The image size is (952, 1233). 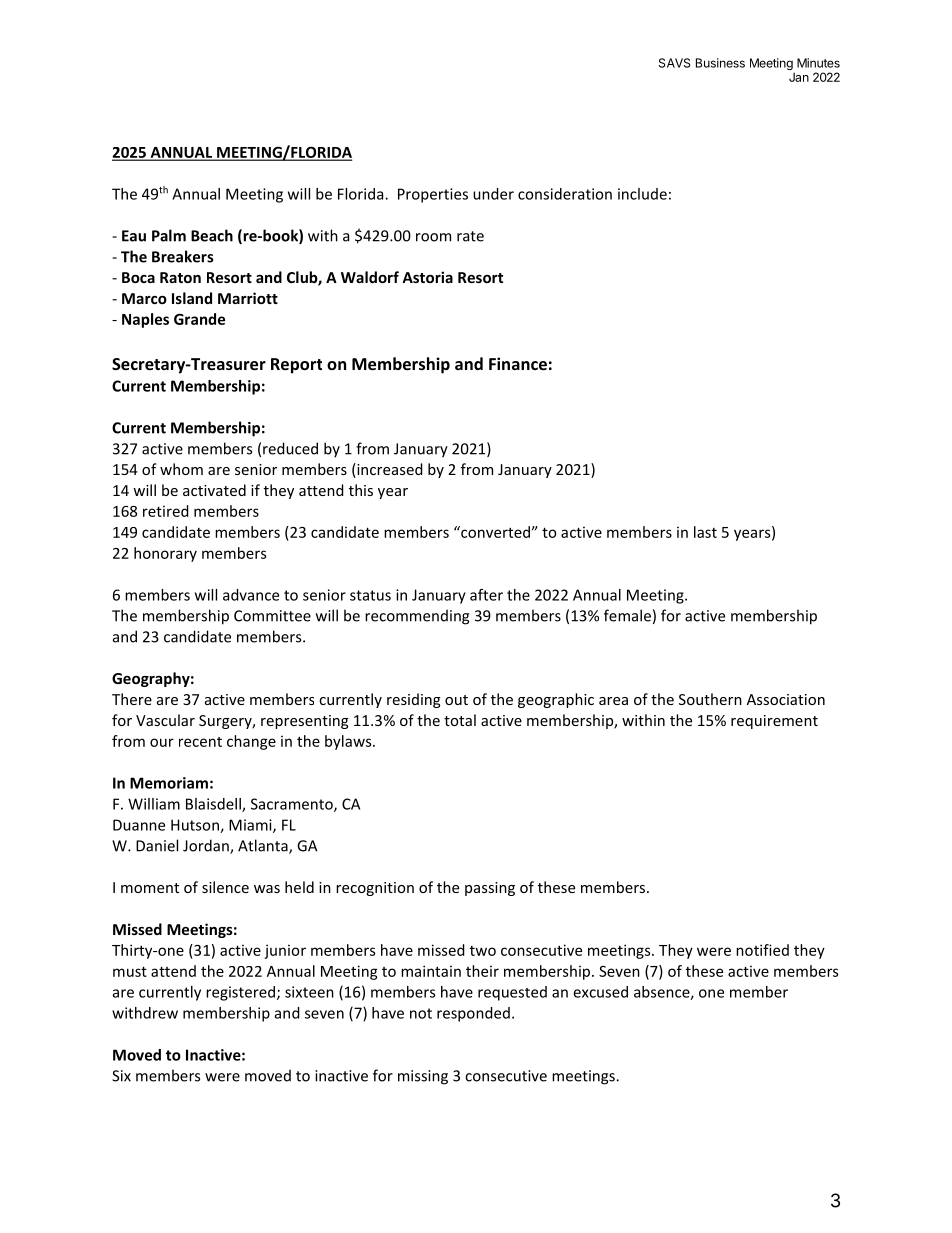 What do you see at coordinates (240, 993) in the image?
I see `registered` at bounding box center [240, 993].
